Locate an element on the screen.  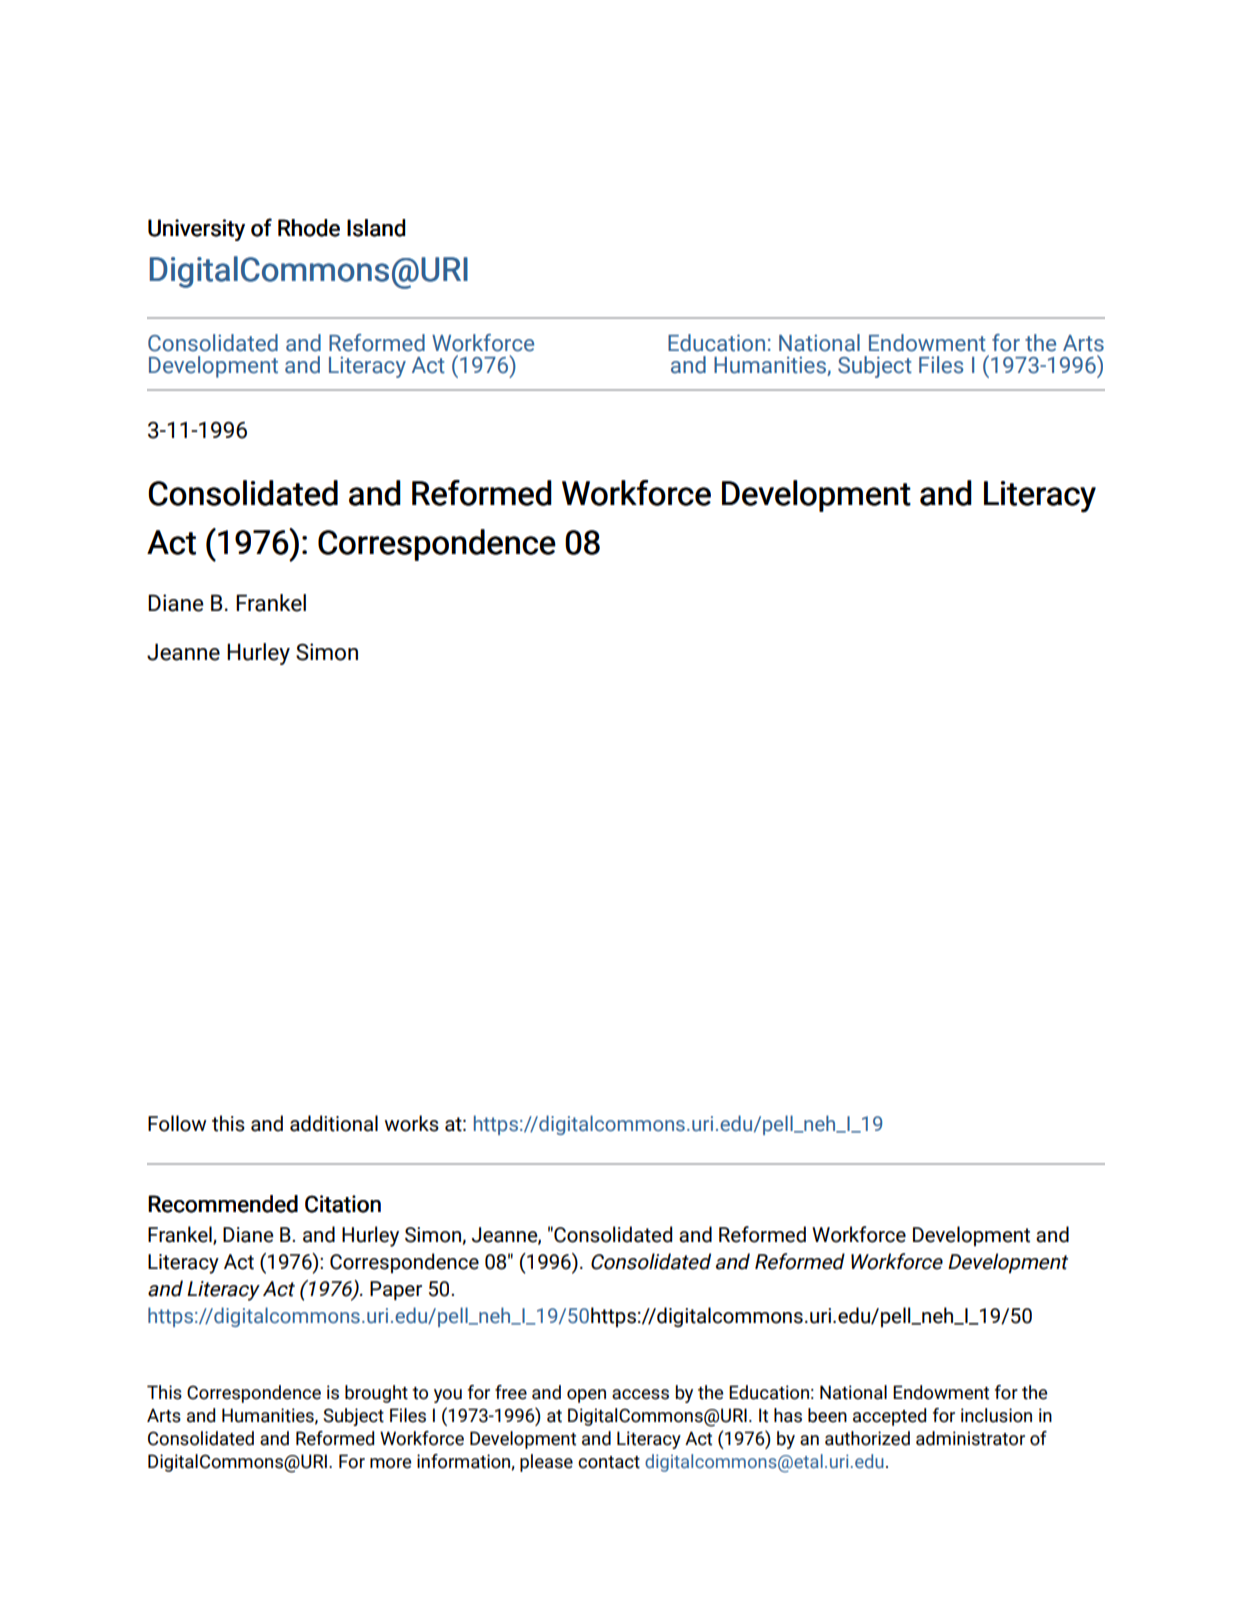
open is located at coordinates (586, 1396).
